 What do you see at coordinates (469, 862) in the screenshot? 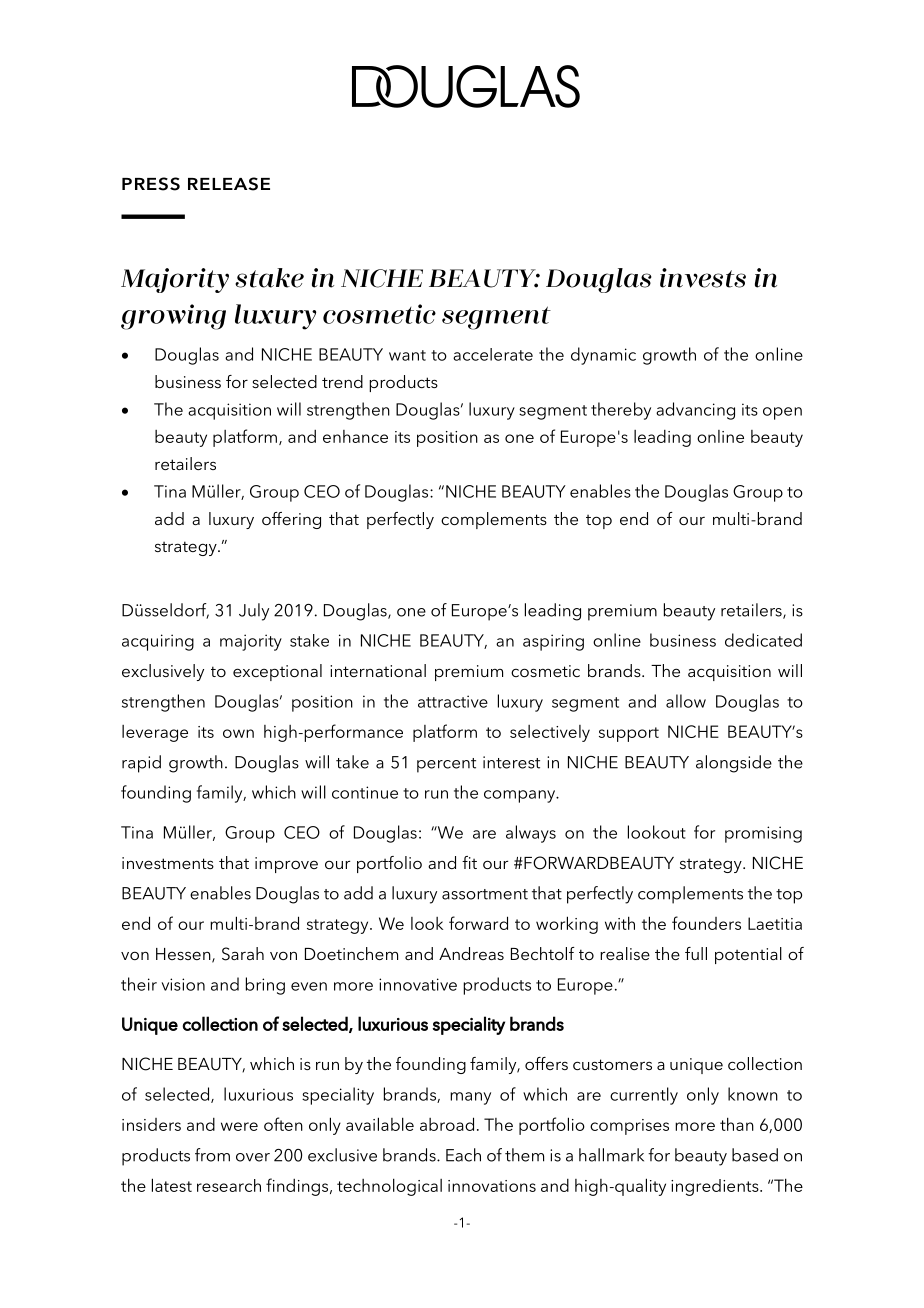
I see `fit` at bounding box center [469, 862].
